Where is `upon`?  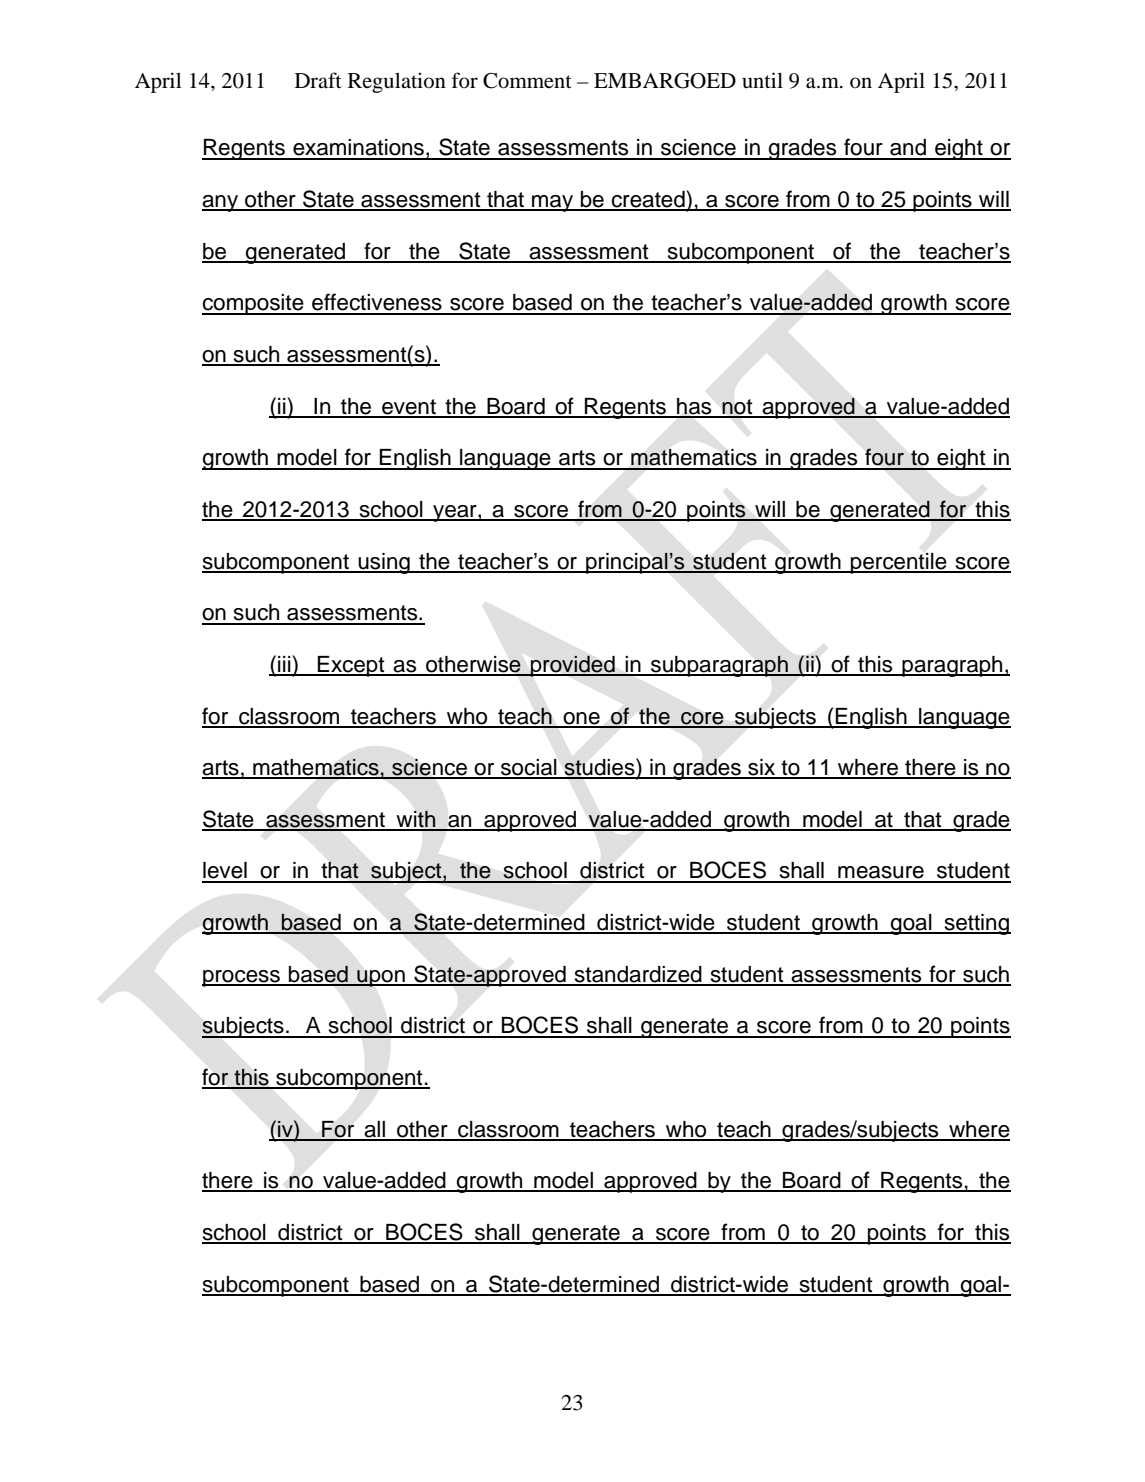
upon is located at coordinates (381, 978).
